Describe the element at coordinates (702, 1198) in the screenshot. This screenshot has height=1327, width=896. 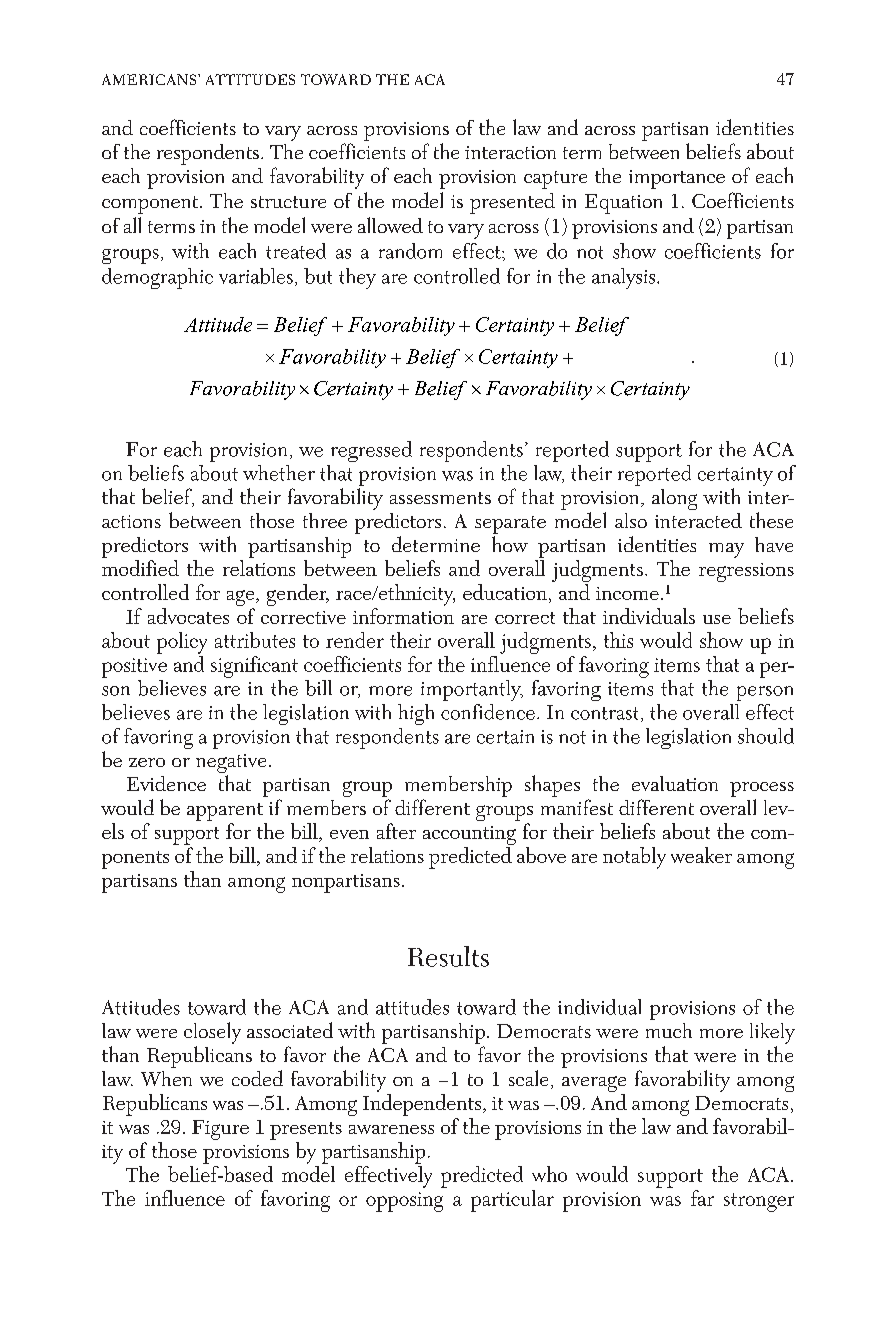
I see `far` at that location.
